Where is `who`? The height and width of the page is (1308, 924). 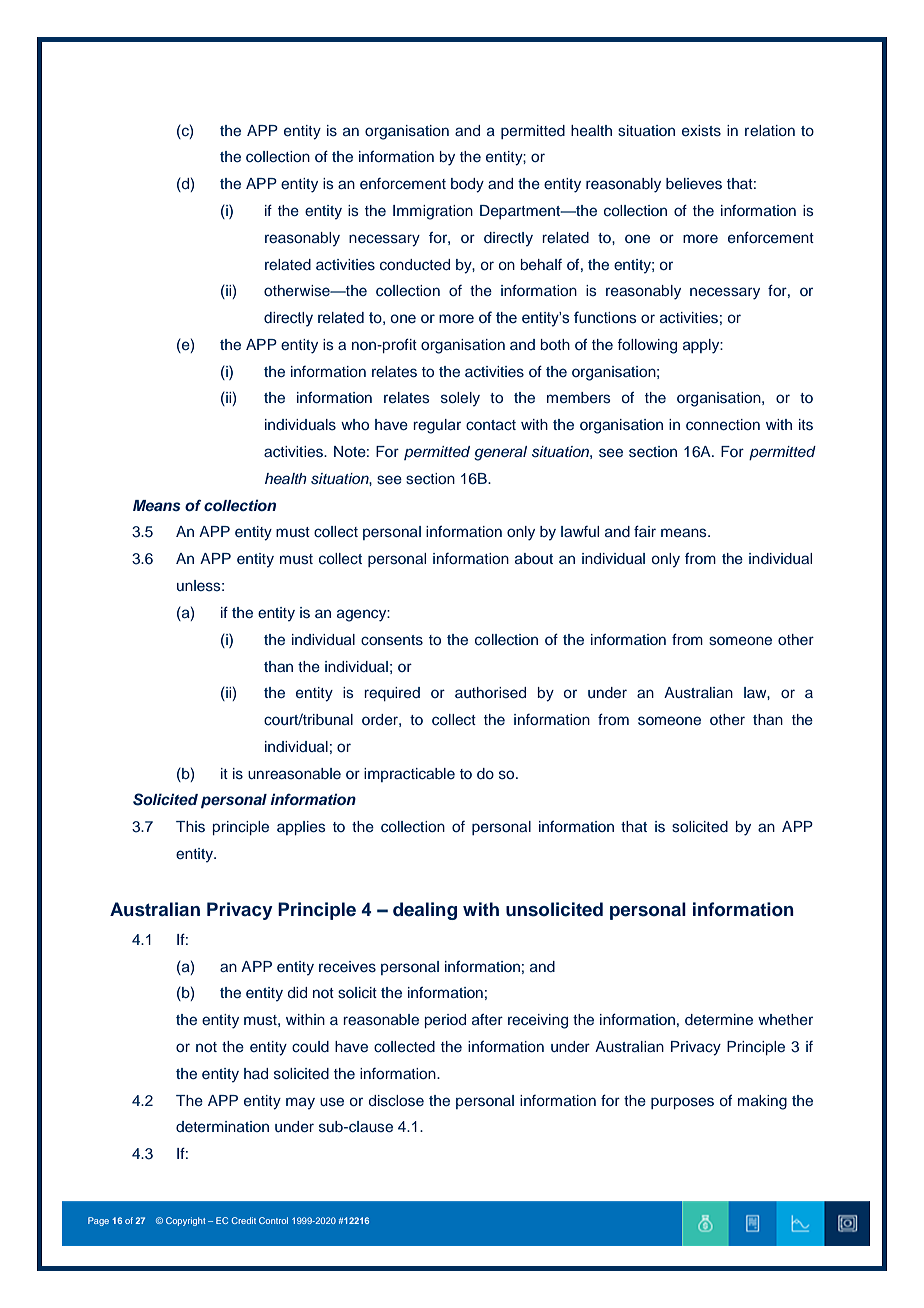
who is located at coordinates (355, 424).
